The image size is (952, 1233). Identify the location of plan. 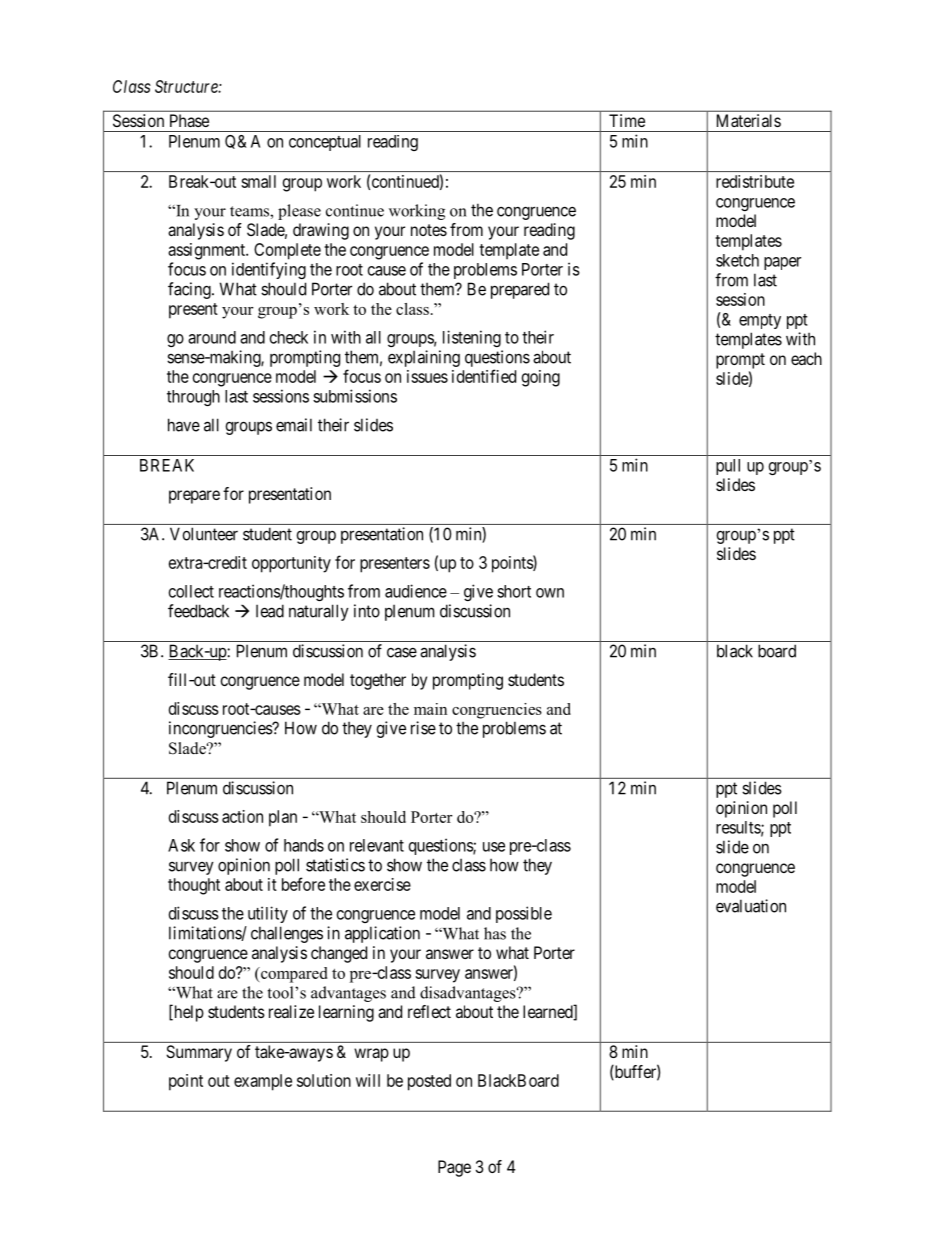
(283, 818).
